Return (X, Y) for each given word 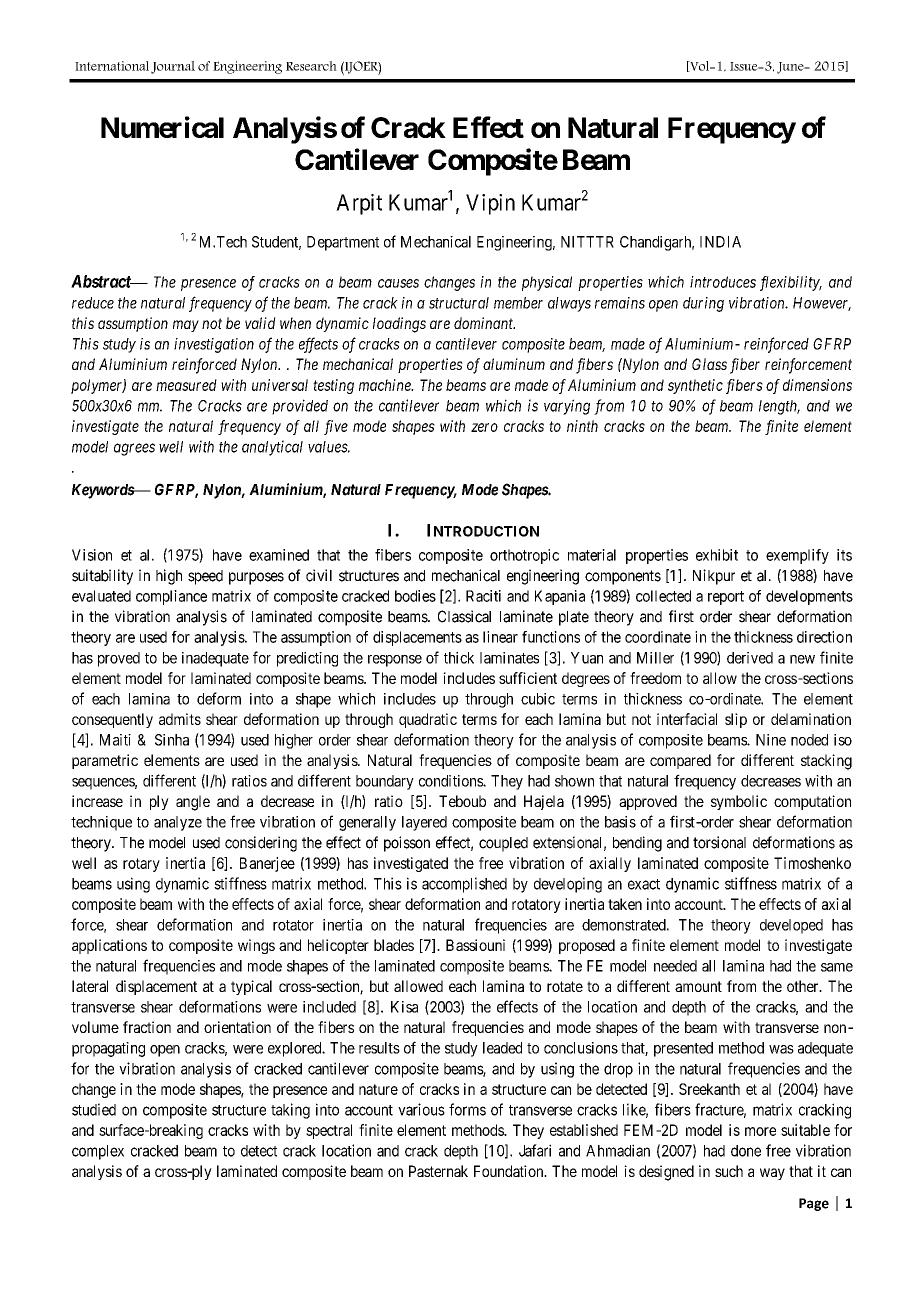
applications (109, 946)
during (703, 304)
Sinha (172, 740)
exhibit (717, 555)
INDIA (720, 242)
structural (459, 303)
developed (791, 926)
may (186, 326)
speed (205, 577)
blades (394, 945)
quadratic (428, 720)
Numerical (162, 127)
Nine (771, 740)
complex (98, 1152)
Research (311, 66)
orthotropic (524, 556)
